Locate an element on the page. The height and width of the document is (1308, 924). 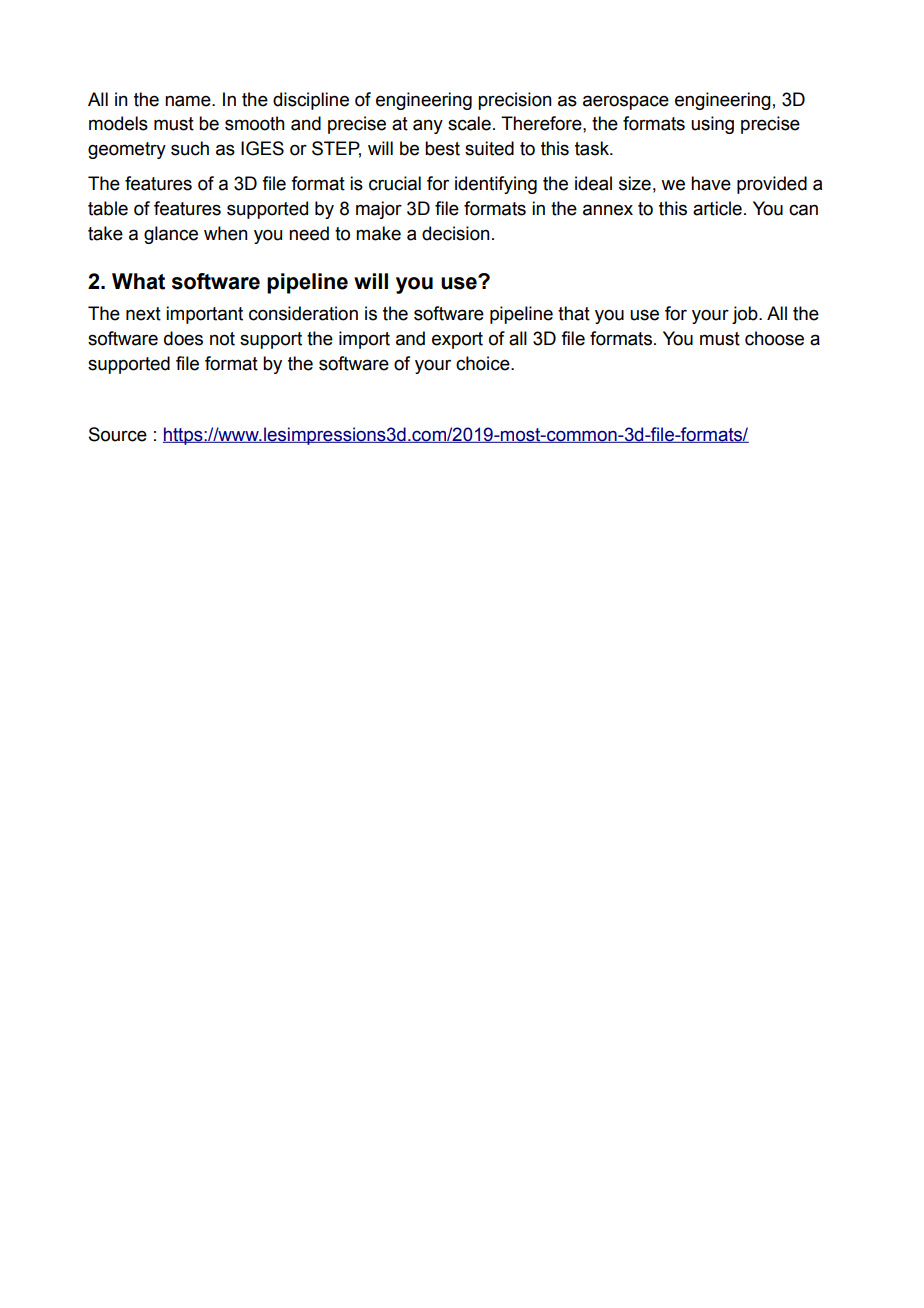
using is located at coordinates (712, 125).
